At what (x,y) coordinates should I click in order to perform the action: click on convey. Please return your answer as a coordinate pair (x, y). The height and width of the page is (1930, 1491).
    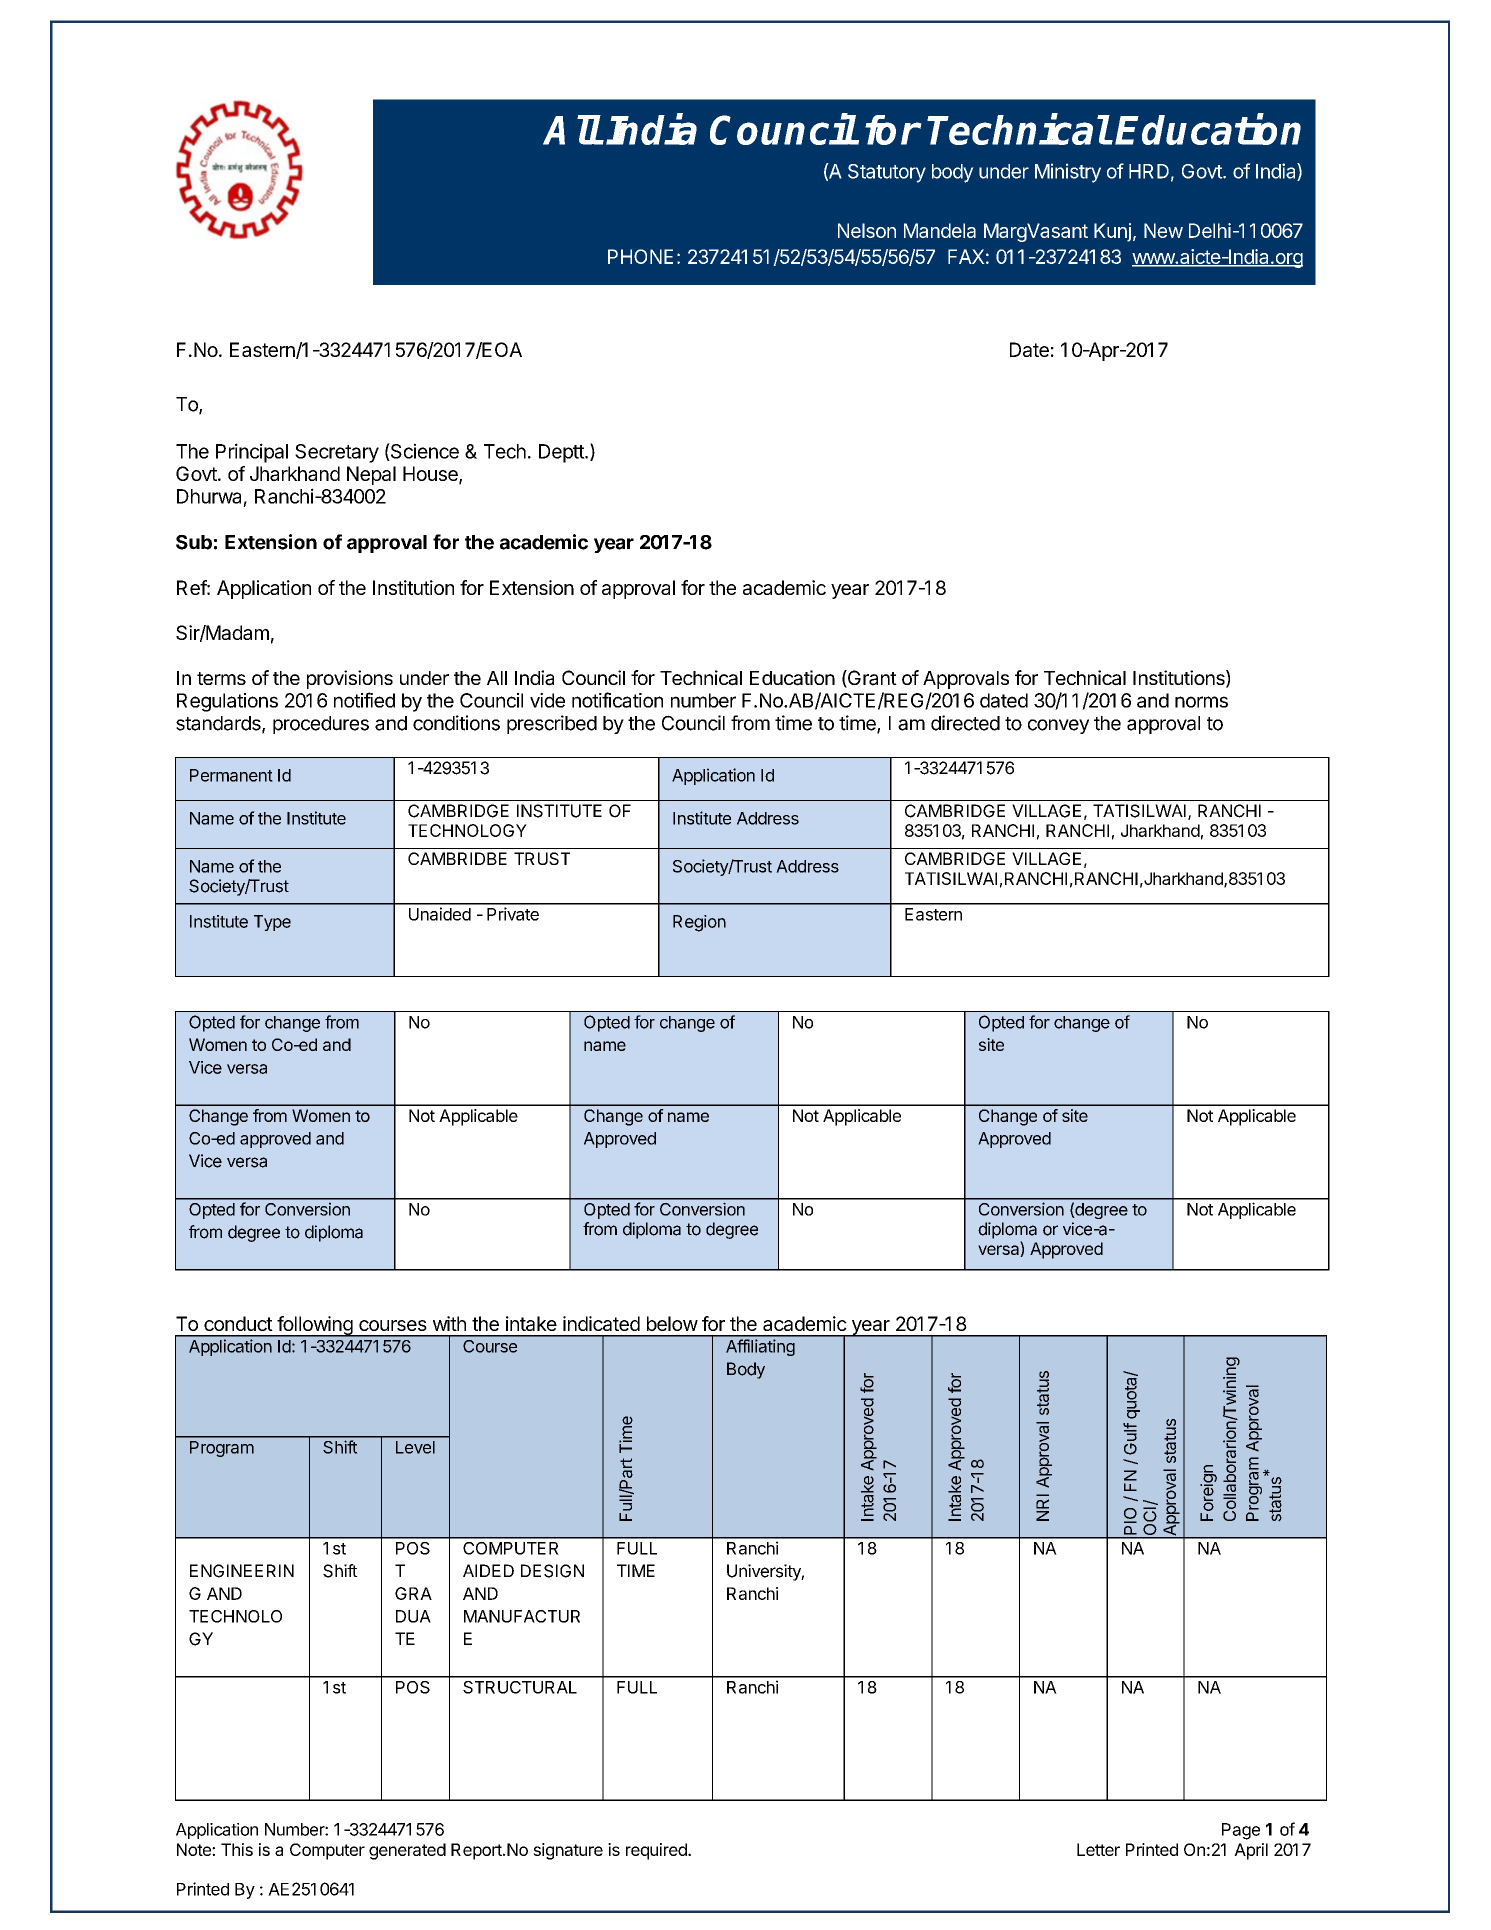
    Looking at the image, I should click on (1058, 726).
